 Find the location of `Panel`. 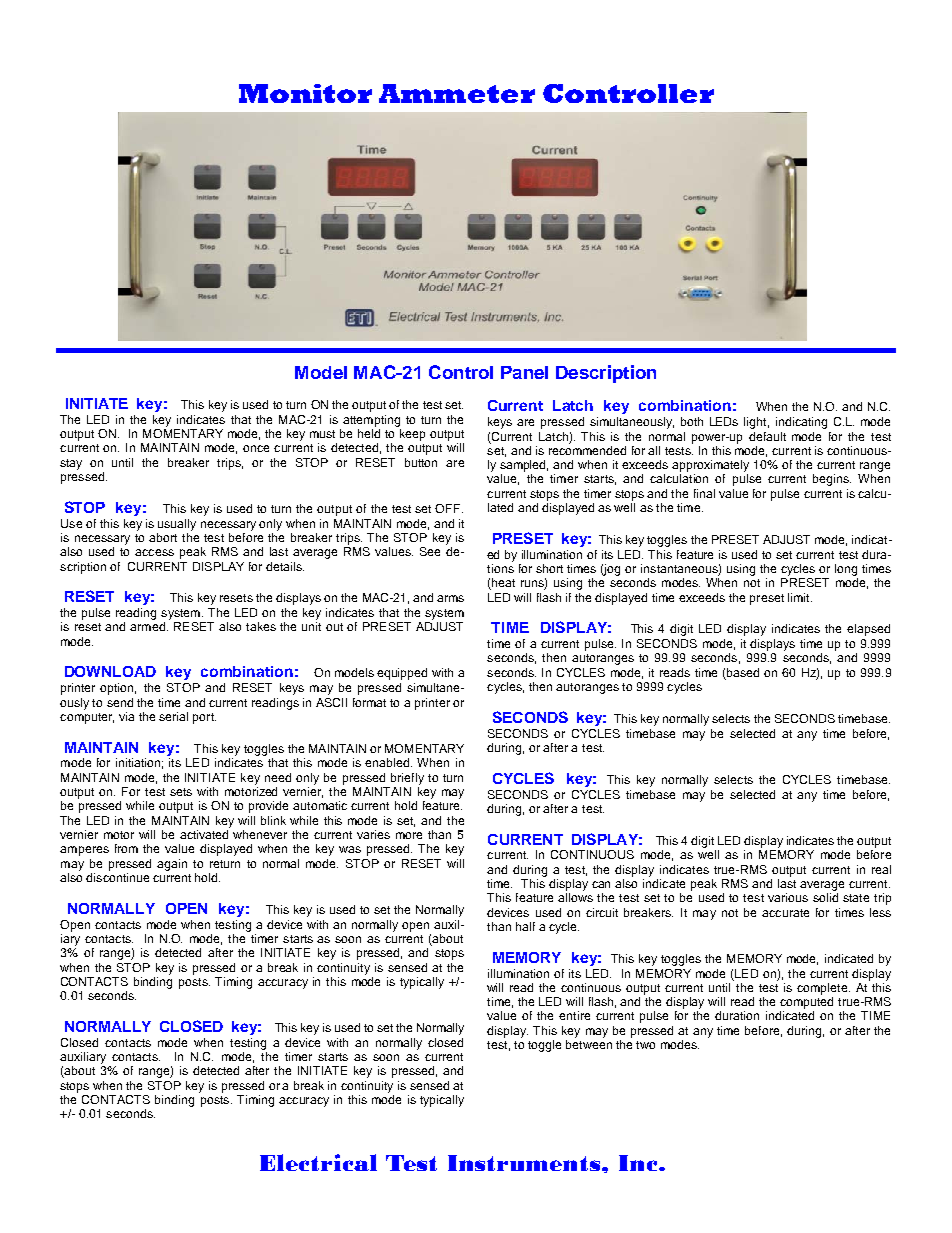

Panel is located at coordinates (524, 372).
